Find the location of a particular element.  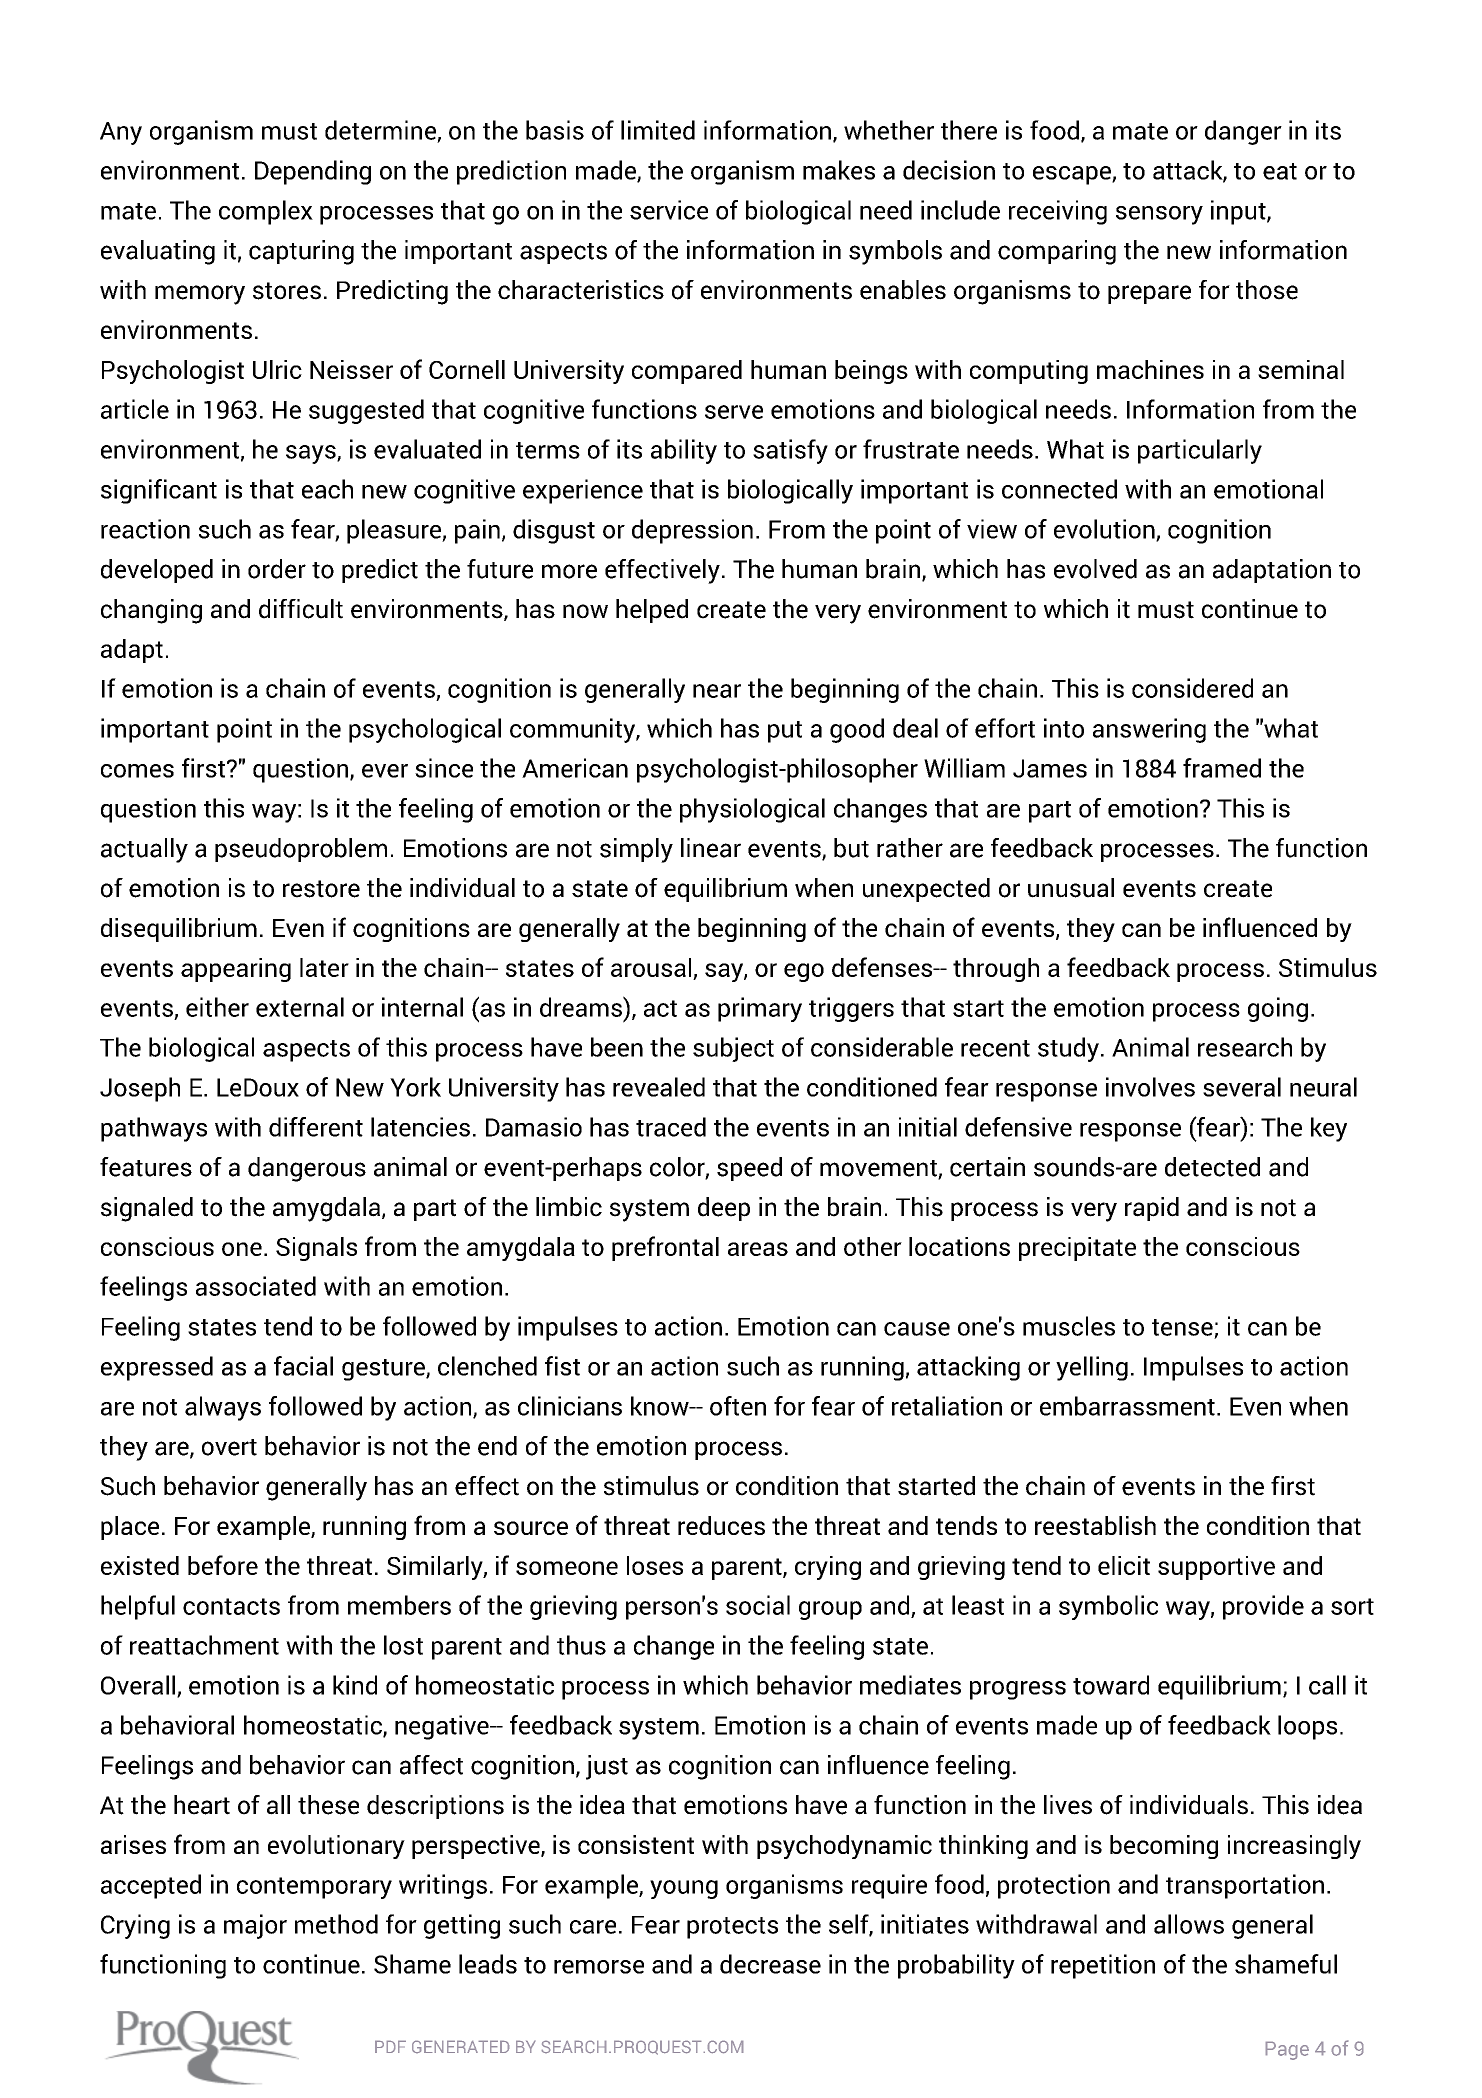

associated is located at coordinates (256, 1286).
